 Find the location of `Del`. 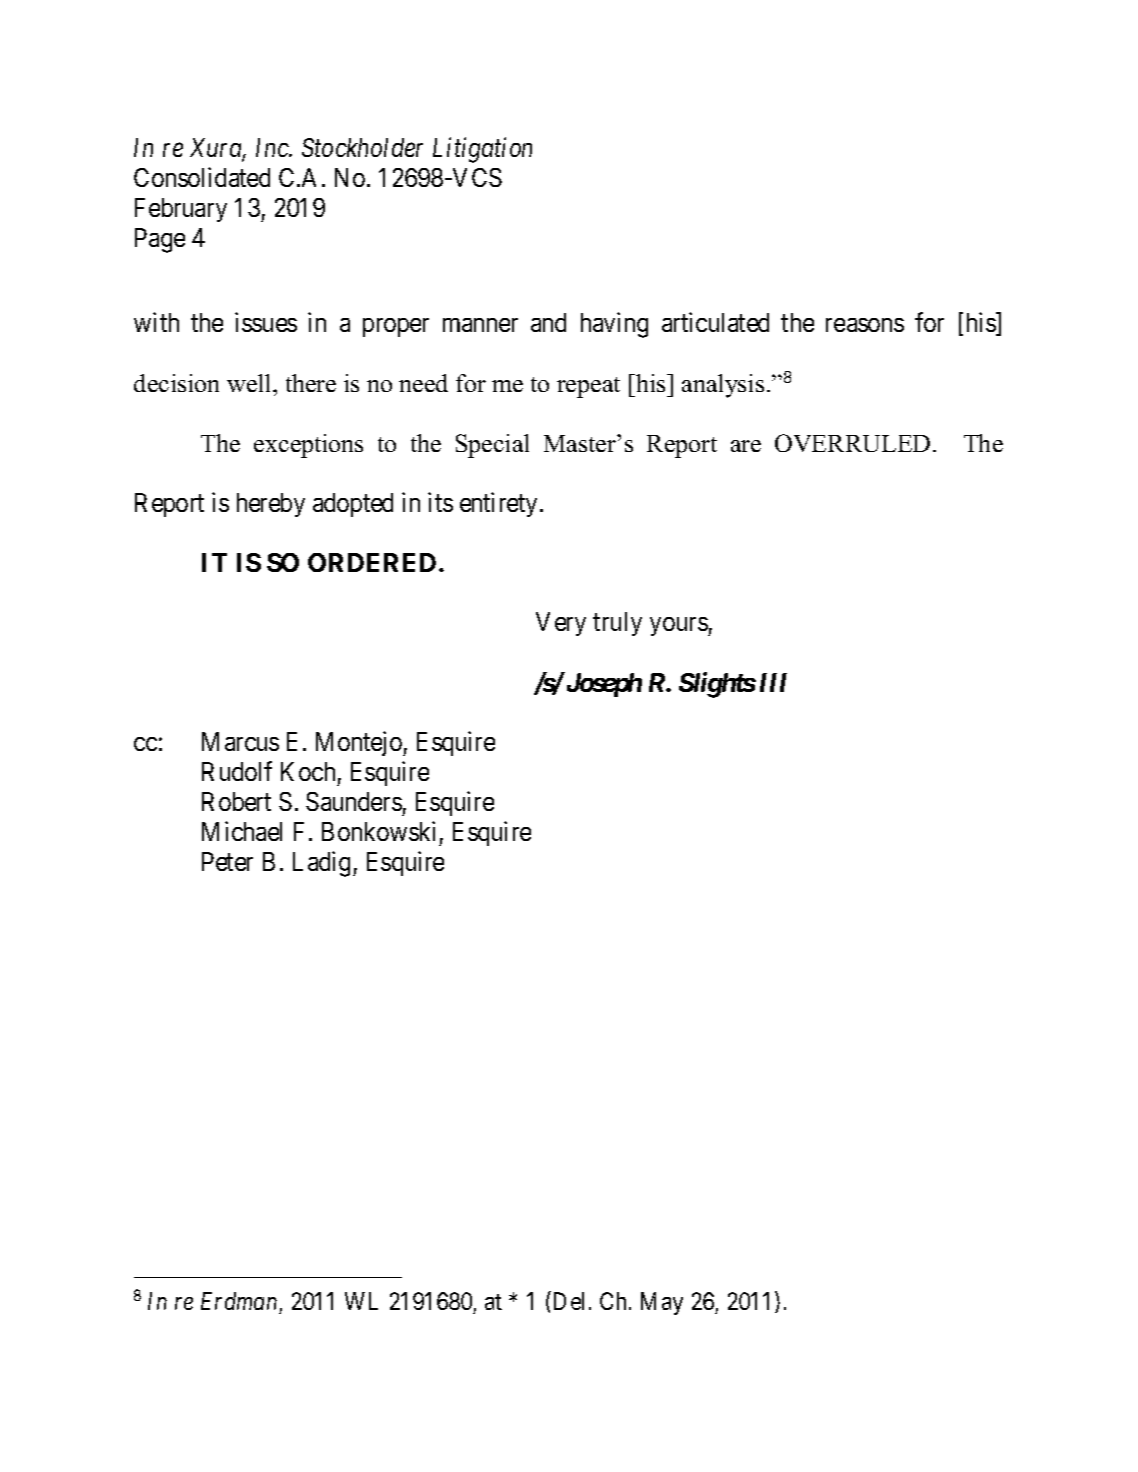

Del is located at coordinates (569, 1301).
